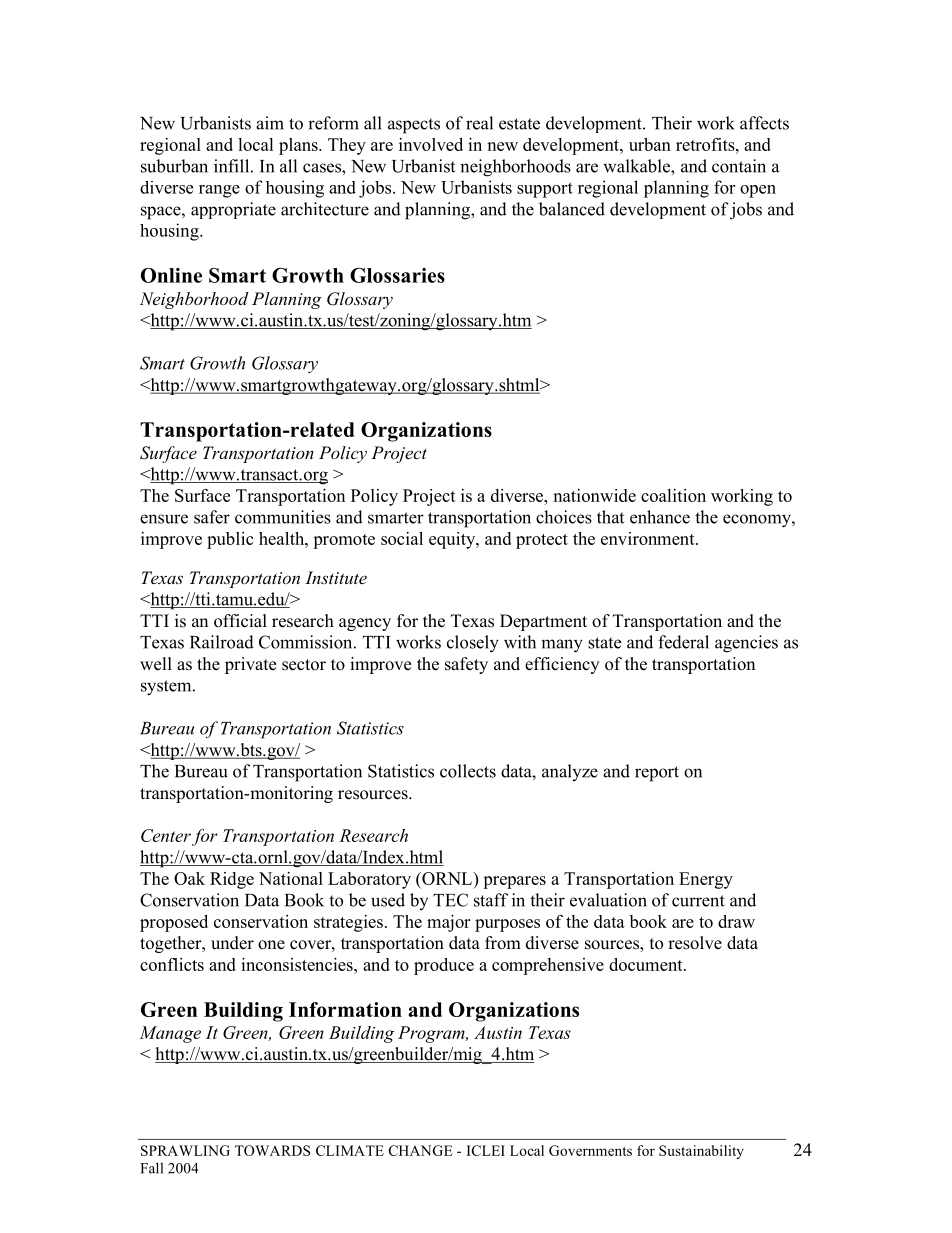  Describe the element at coordinates (219, 191) in the document. I see `range` at that location.
